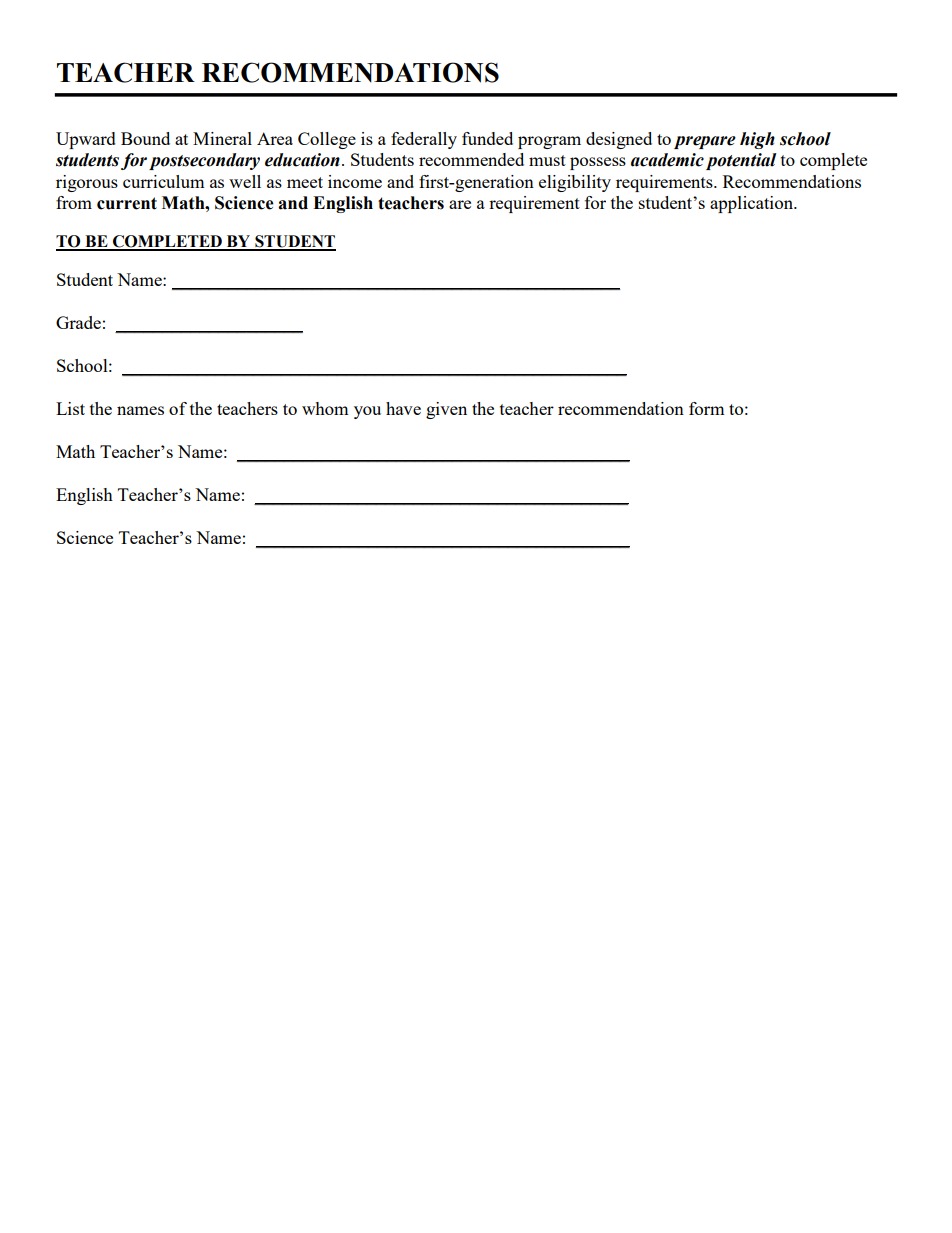 The width and height of the screenshot is (952, 1233). What do you see at coordinates (707, 408) in the screenshot?
I see `form` at bounding box center [707, 408].
